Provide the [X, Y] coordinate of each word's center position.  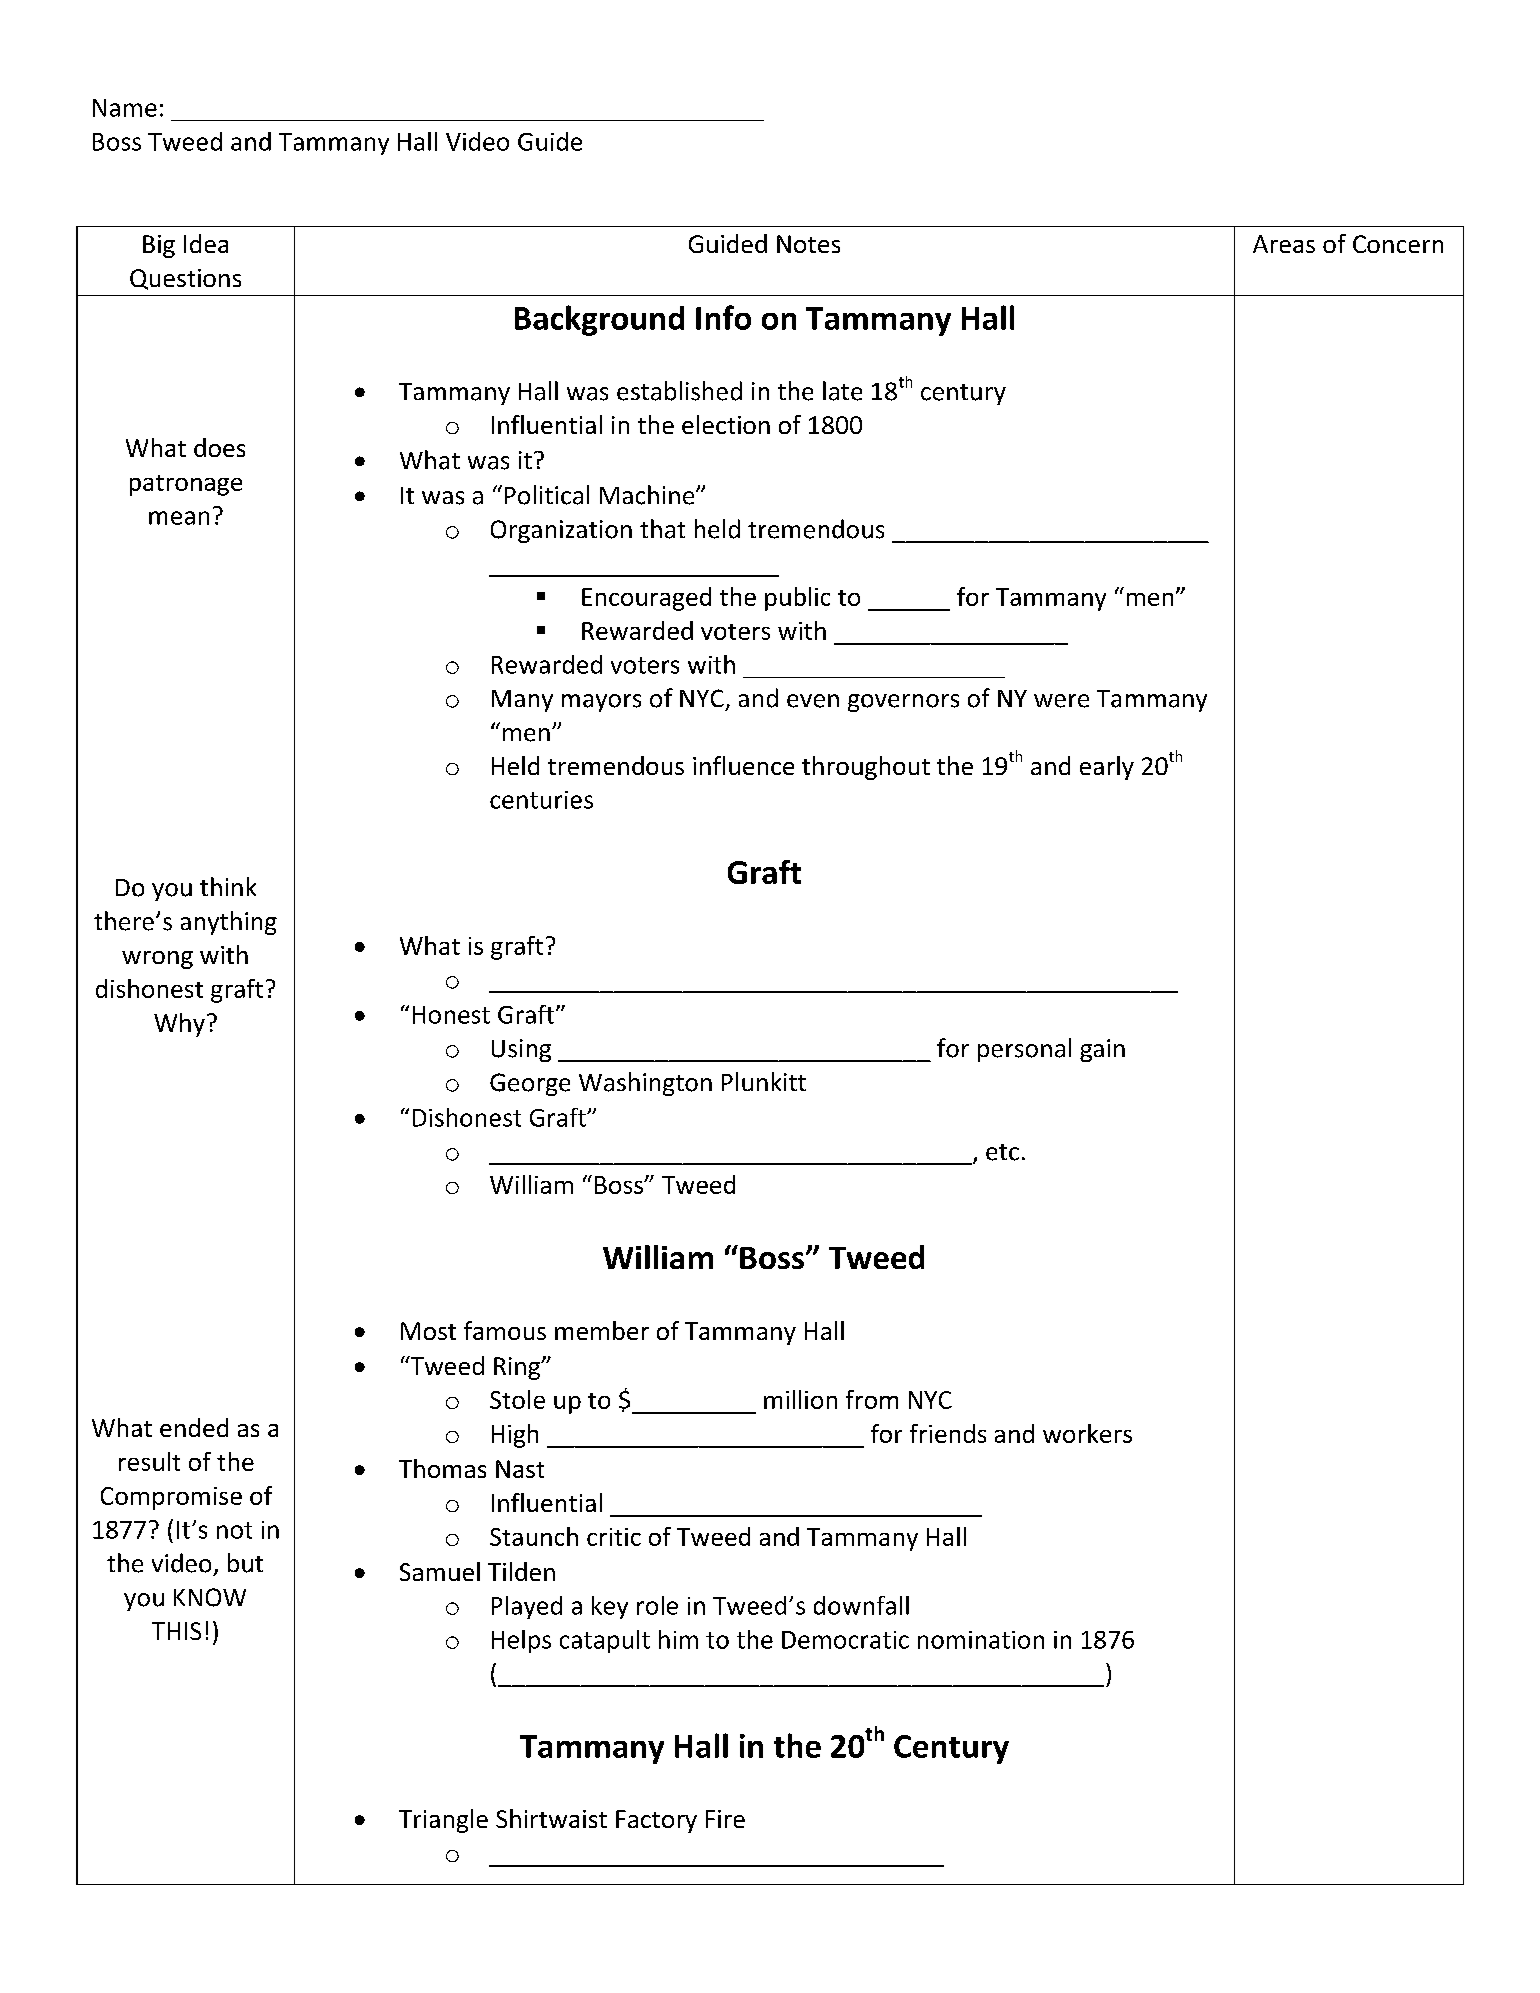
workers [1087, 1433]
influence [743, 765]
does [219, 447]
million [800, 1399]
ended [194, 1427]
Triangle [443, 1821]
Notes [808, 244]
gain [1102, 1050]
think [228, 886]
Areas [1284, 244]
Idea [206, 243]
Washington [645, 1084]
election [726, 424]
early [1107, 768]
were [1061, 701]
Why [179, 1025]
